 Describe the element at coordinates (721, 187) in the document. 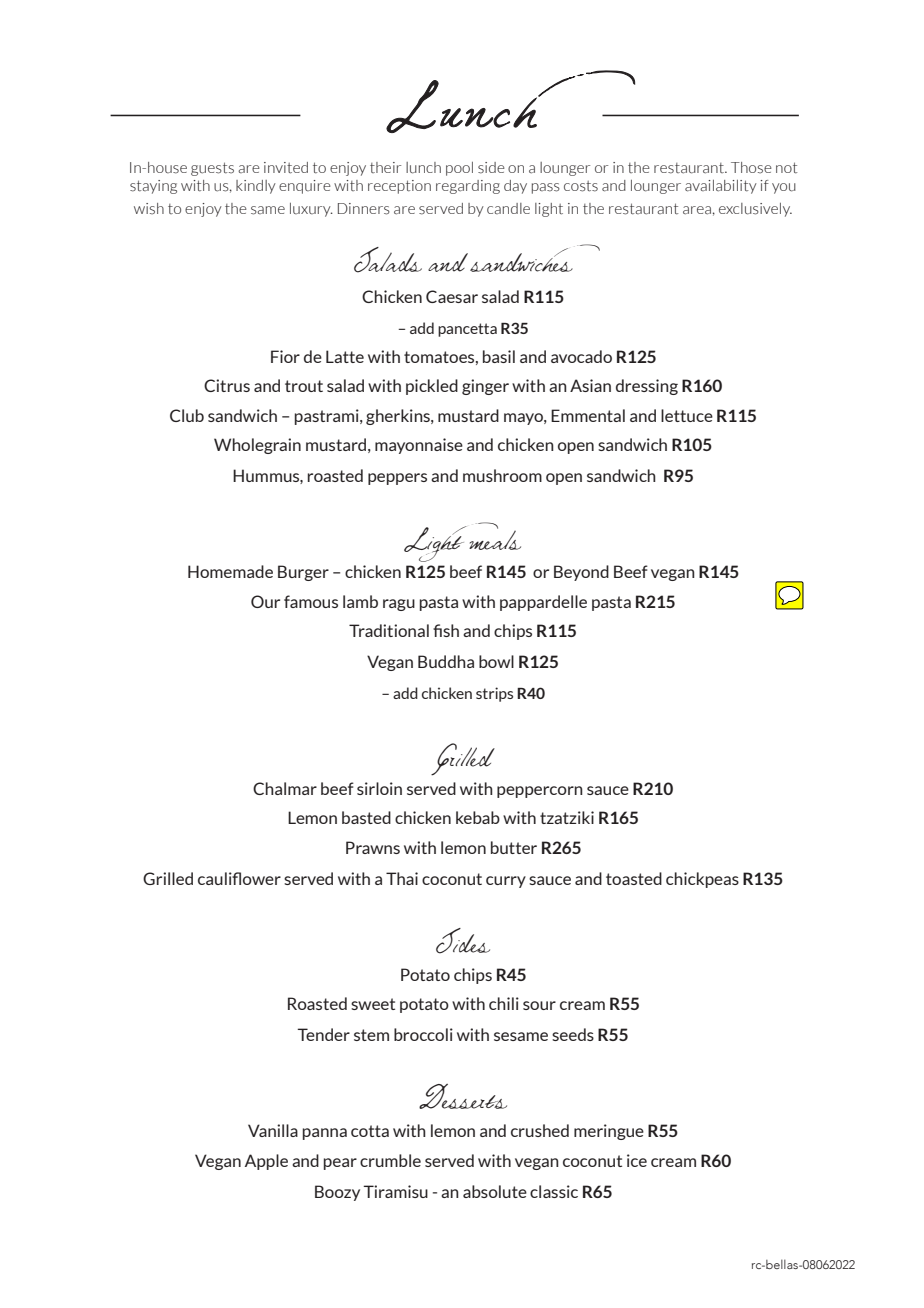

I see `availability` at that location.
